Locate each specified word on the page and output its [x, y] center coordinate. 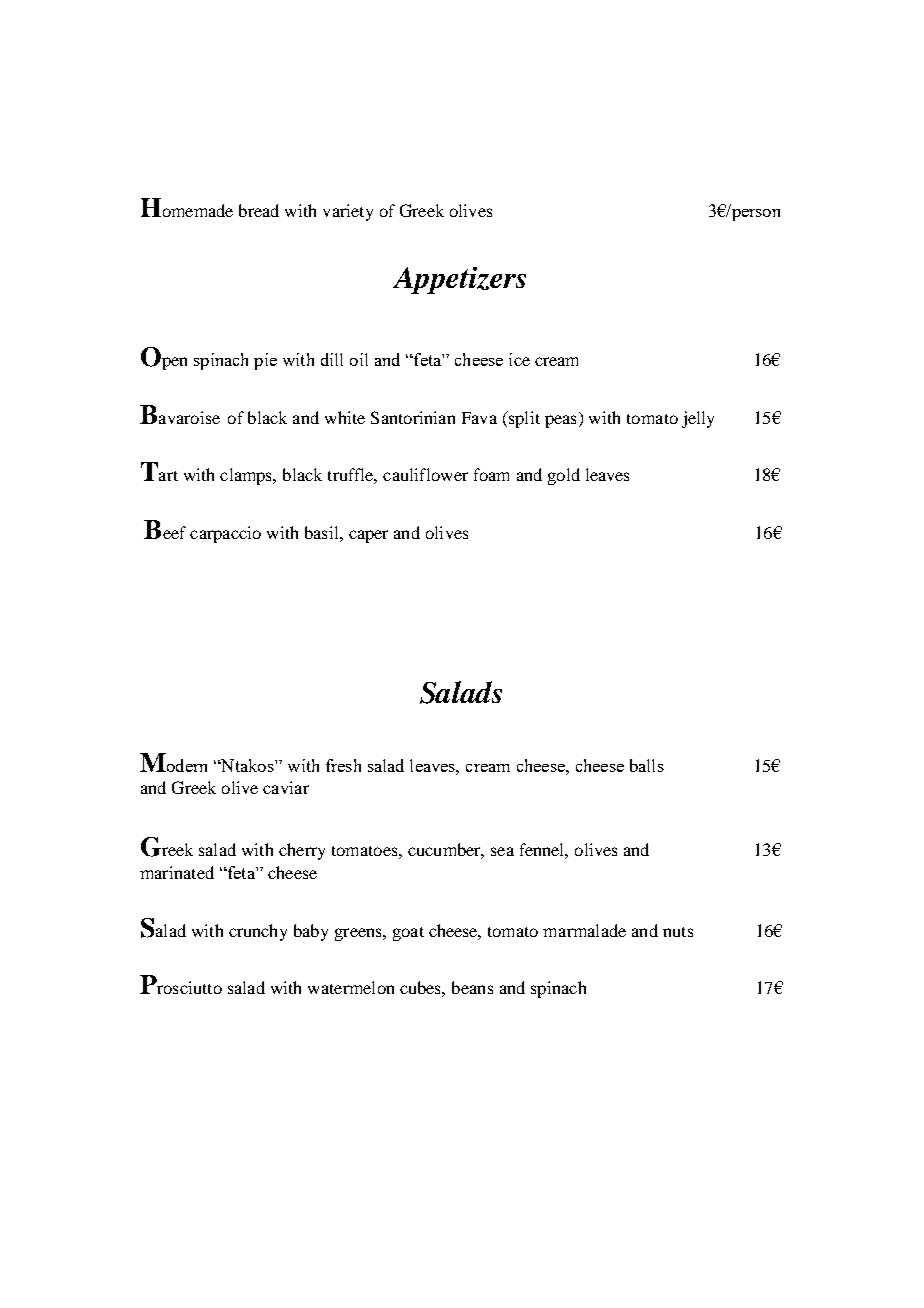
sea [502, 851]
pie [265, 361]
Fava [479, 418]
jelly [698, 419]
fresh [343, 765]
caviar [286, 787]
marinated [177, 872]
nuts [678, 932]
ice [519, 359]
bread [259, 210]
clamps [247, 476]
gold [564, 476]
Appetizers [459, 280]
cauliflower [425, 474]
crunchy [258, 932]
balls [647, 765]
